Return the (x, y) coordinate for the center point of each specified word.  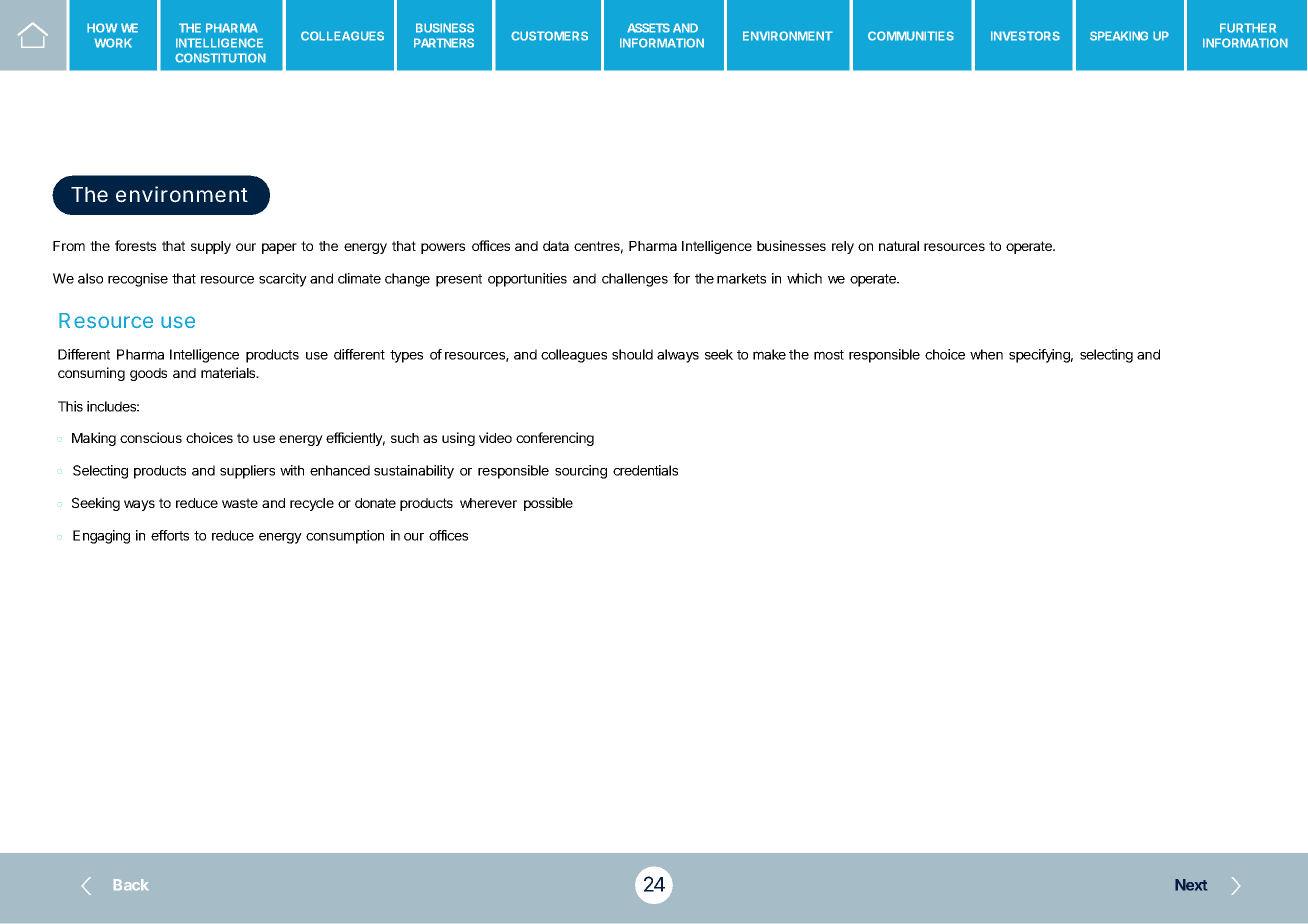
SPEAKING (1119, 36)
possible (548, 504)
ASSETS (648, 28)
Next (1191, 885)
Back (131, 884)
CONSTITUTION (220, 58)
